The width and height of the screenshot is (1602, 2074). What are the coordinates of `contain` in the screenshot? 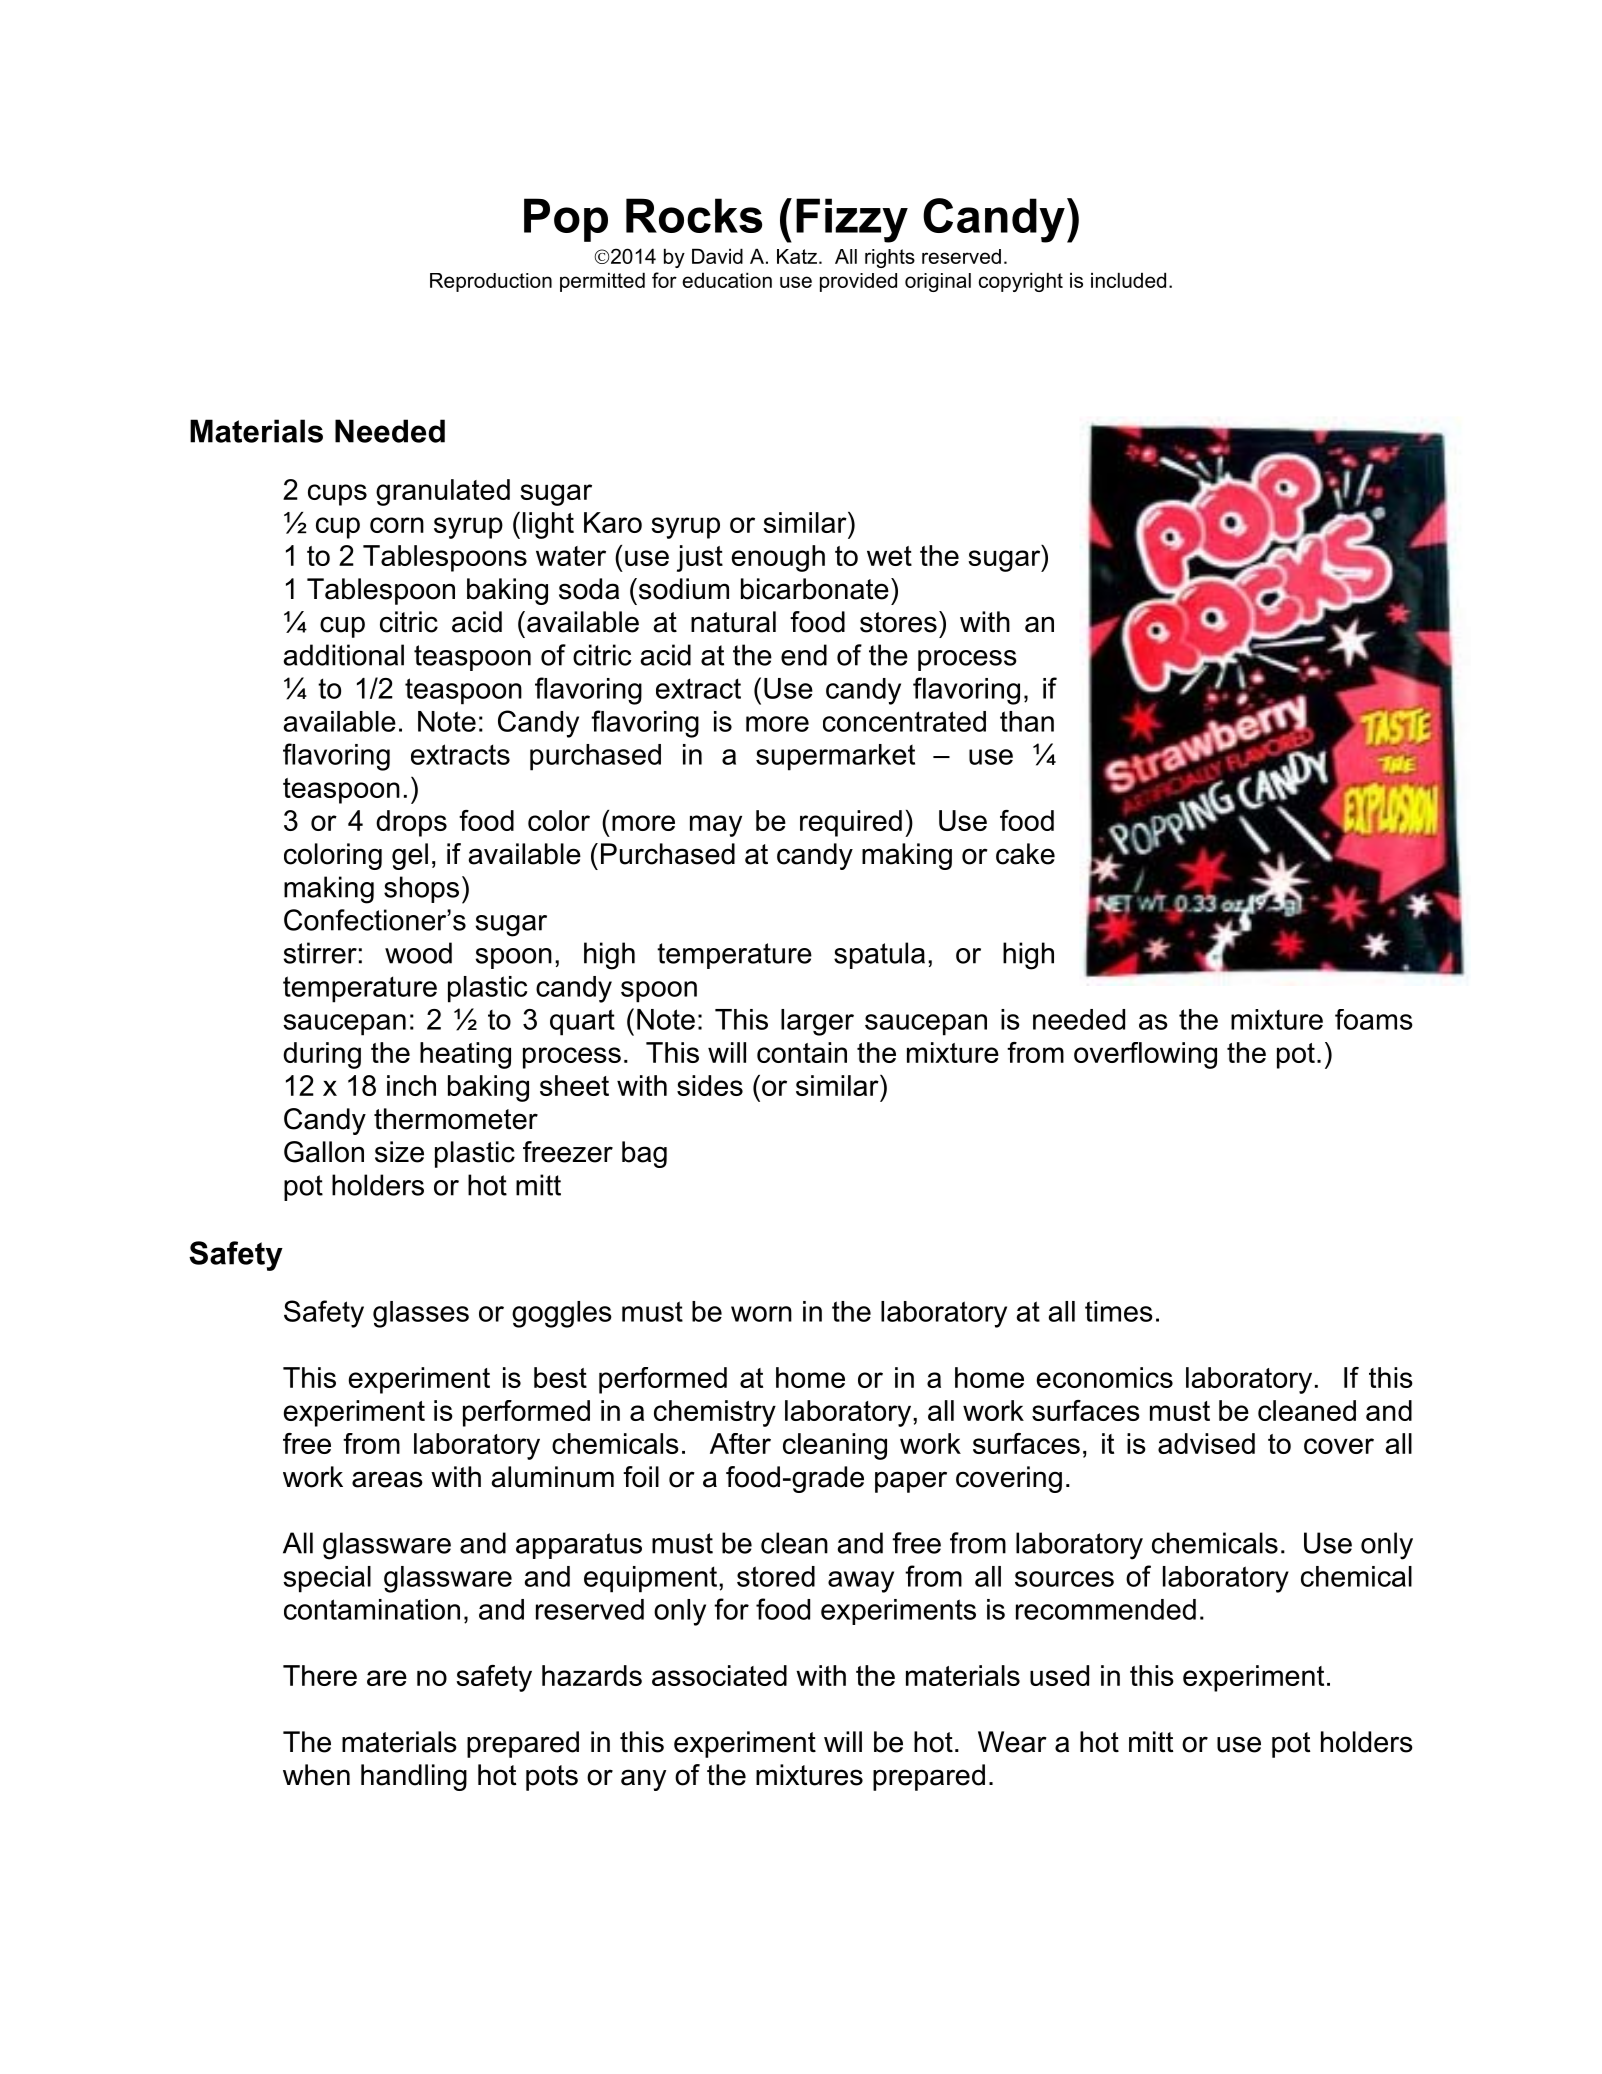 It's located at (802, 1052).
